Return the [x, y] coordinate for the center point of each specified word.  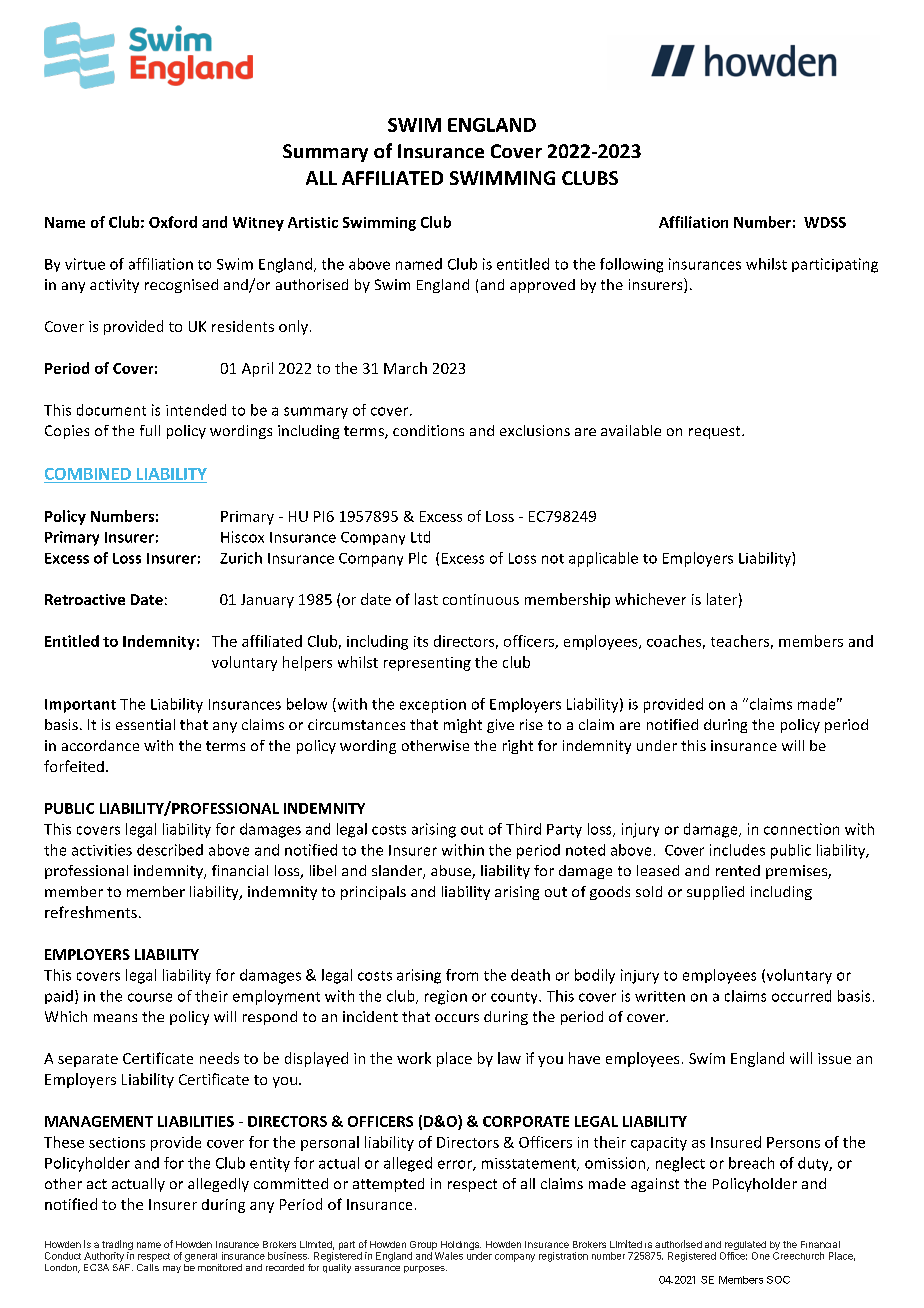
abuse [452, 872]
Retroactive [85, 599]
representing [427, 664]
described [170, 850]
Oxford [173, 222]
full [150, 430]
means [115, 1018]
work [414, 1058]
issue [834, 1058]
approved [542, 286]
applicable [603, 559]
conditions [428, 430]
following [631, 265]
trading [116, 1246]
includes [737, 850]
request [716, 432]
